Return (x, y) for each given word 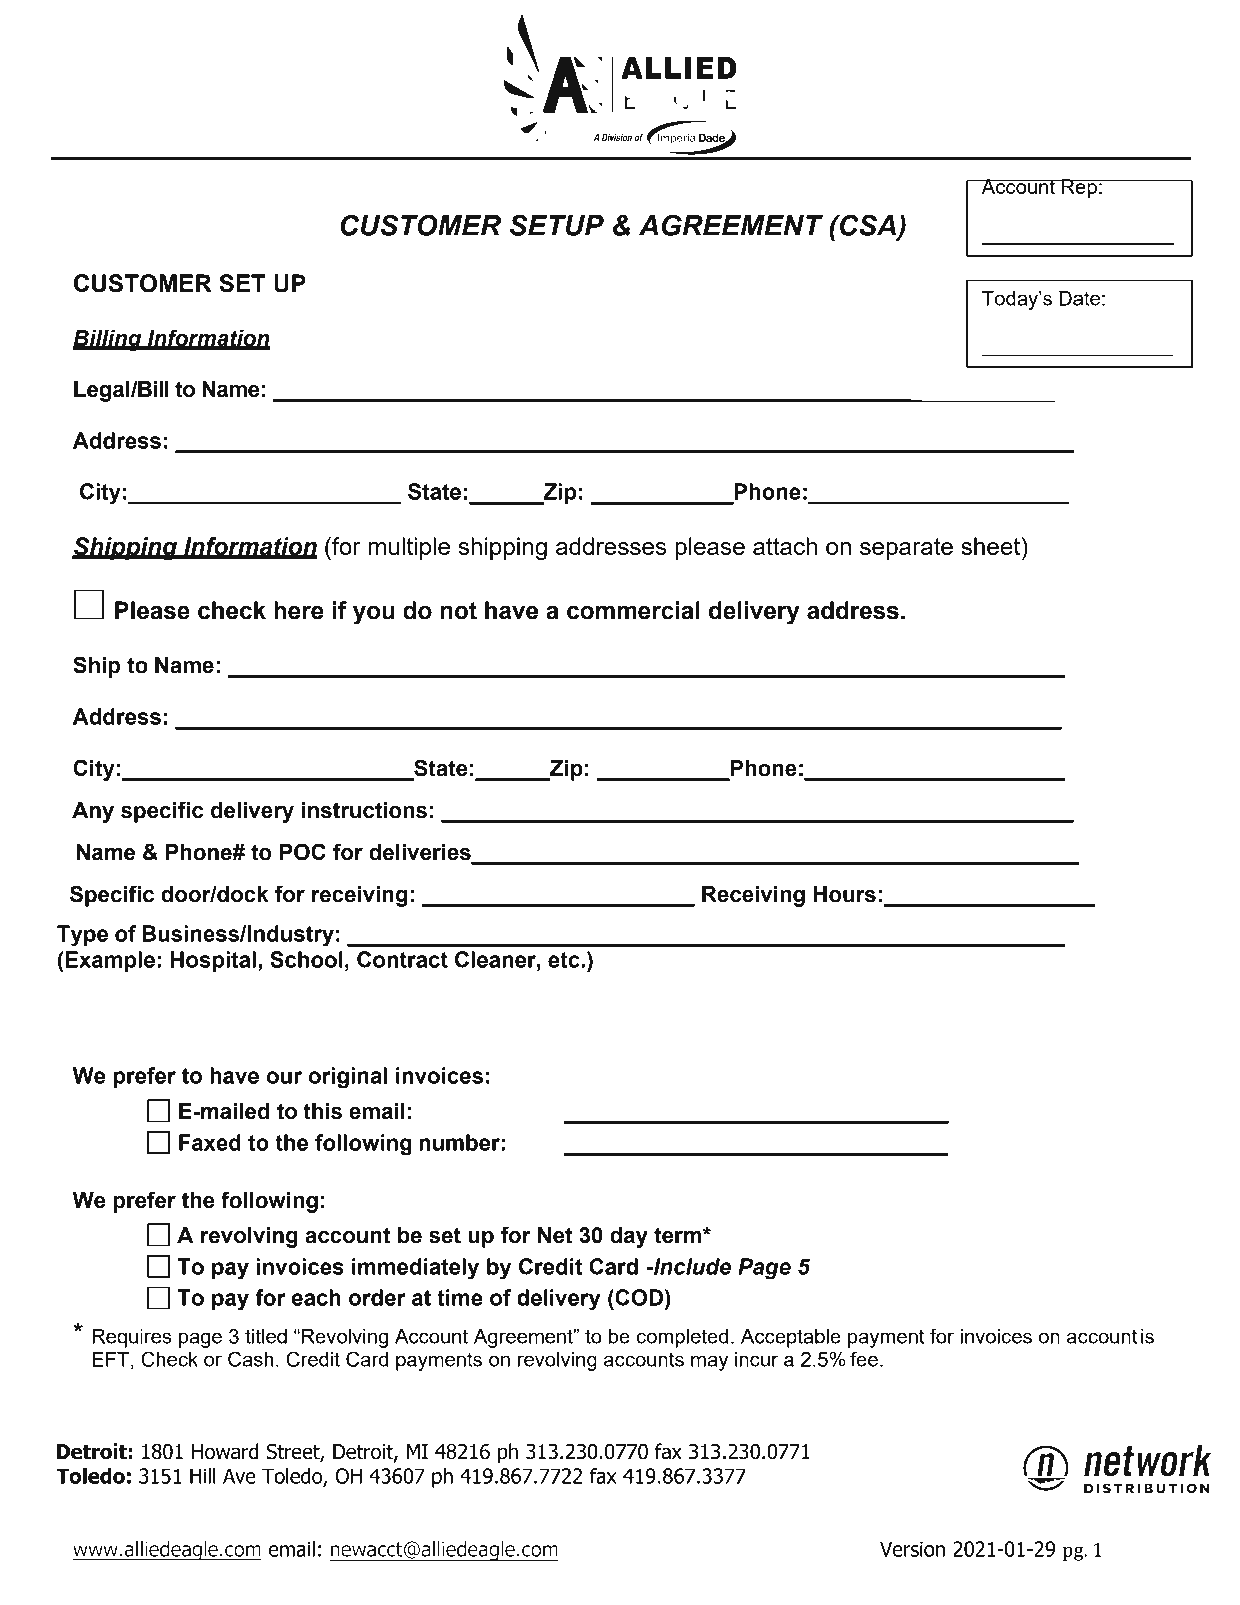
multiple (409, 548)
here (298, 610)
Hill (203, 1476)
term (679, 1235)
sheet (992, 546)
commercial (633, 610)
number (459, 1142)
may (709, 1363)
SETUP (557, 225)
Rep (1079, 188)
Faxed (210, 1142)
